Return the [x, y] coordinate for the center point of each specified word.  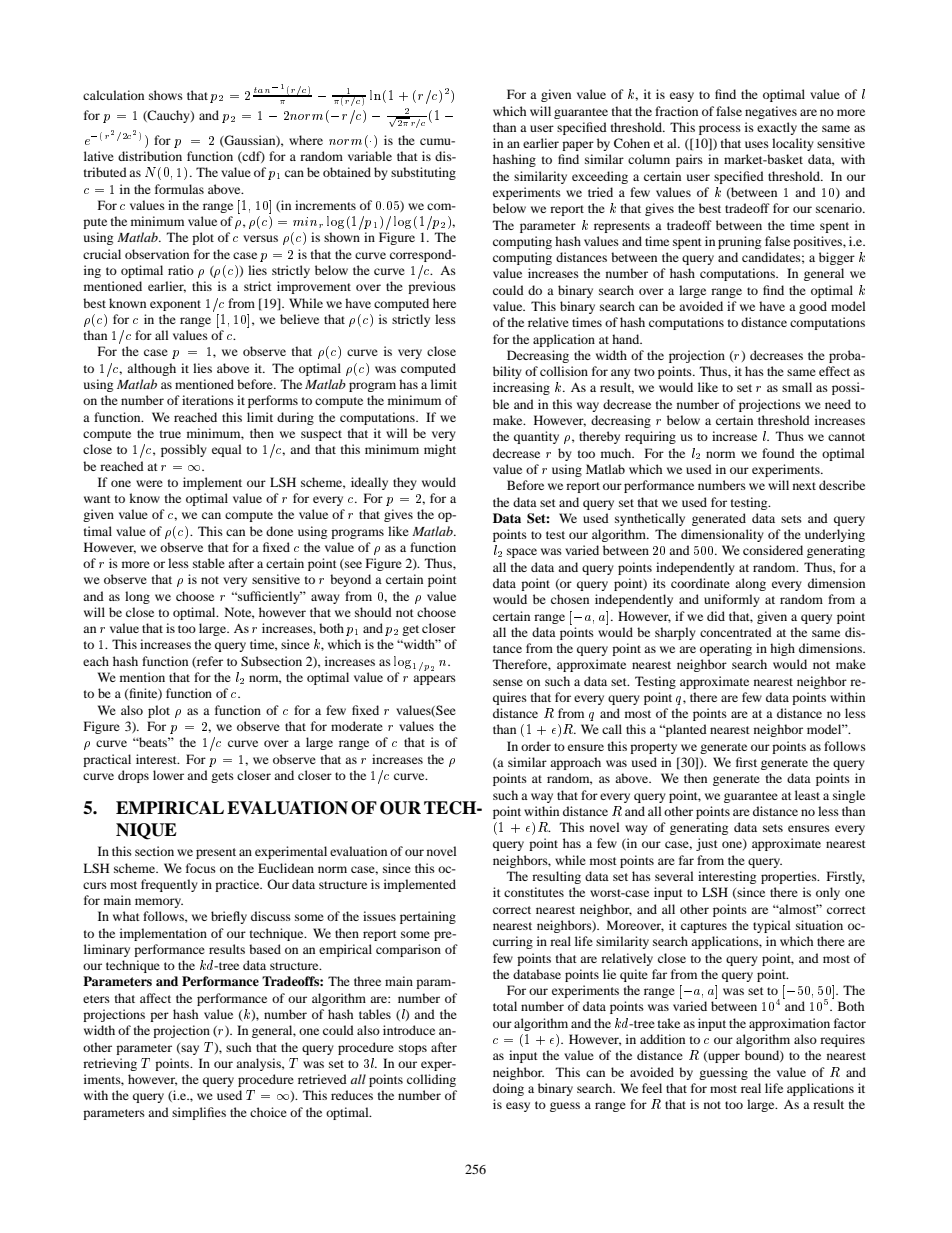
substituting [423, 173]
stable [209, 563]
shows [166, 95]
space [522, 553]
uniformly [732, 600]
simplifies [199, 1113]
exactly [777, 128]
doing [508, 1089]
